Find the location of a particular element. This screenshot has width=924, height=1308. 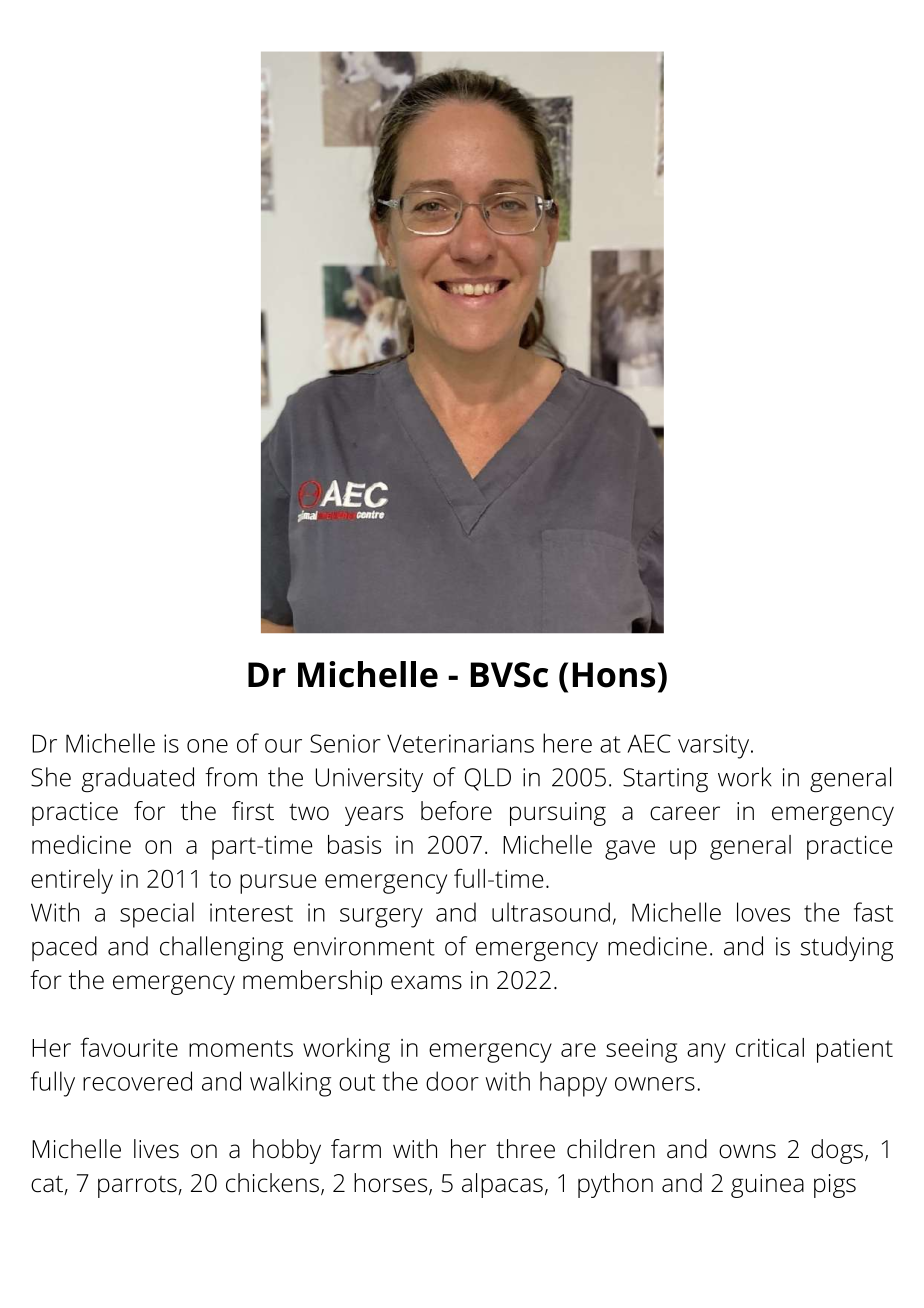

career is located at coordinates (685, 813).
